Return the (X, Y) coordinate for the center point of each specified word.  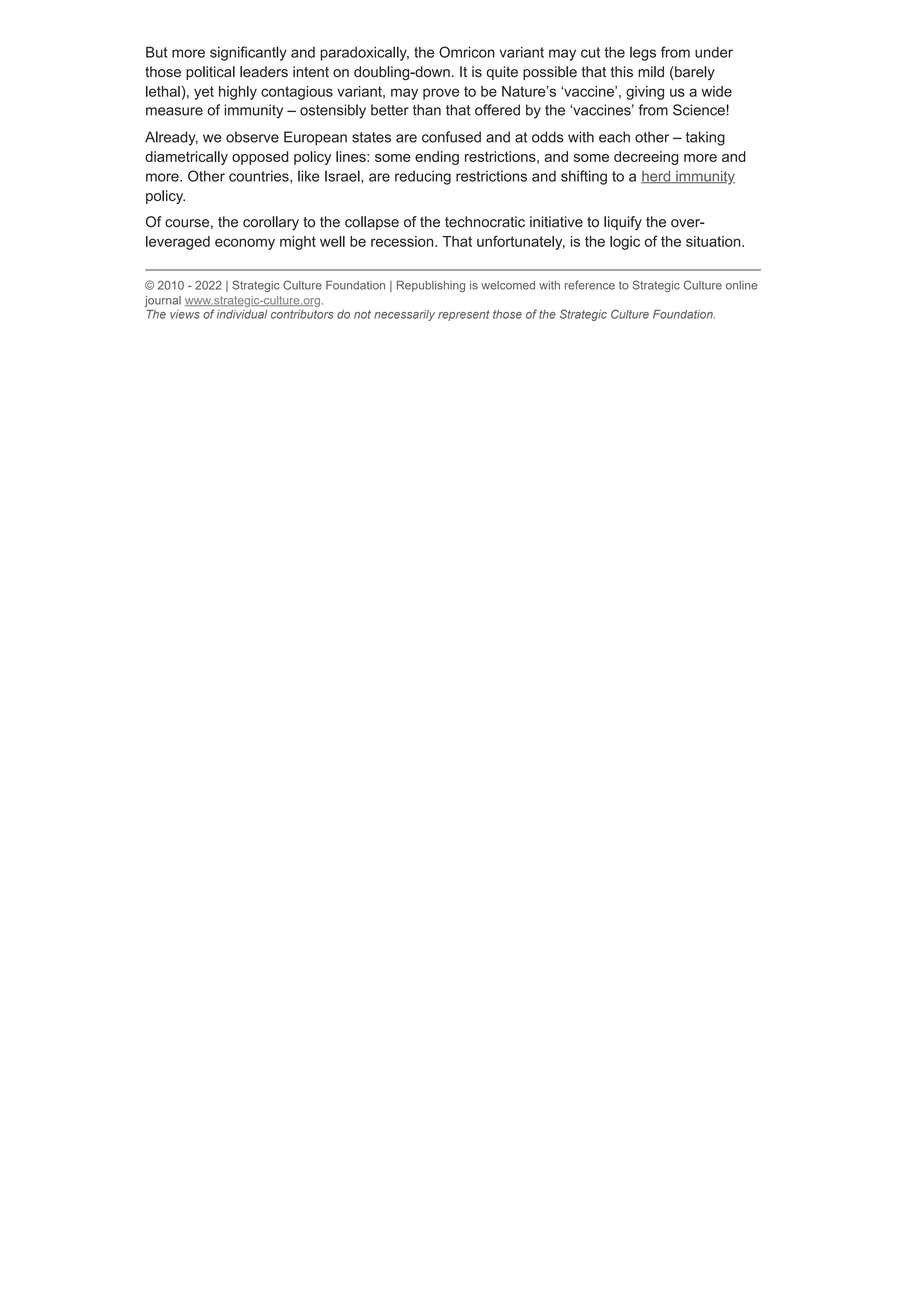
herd (657, 177)
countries (260, 177)
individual (242, 314)
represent (464, 315)
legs (643, 54)
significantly (248, 53)
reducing (423, 177)
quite (502, 73)
